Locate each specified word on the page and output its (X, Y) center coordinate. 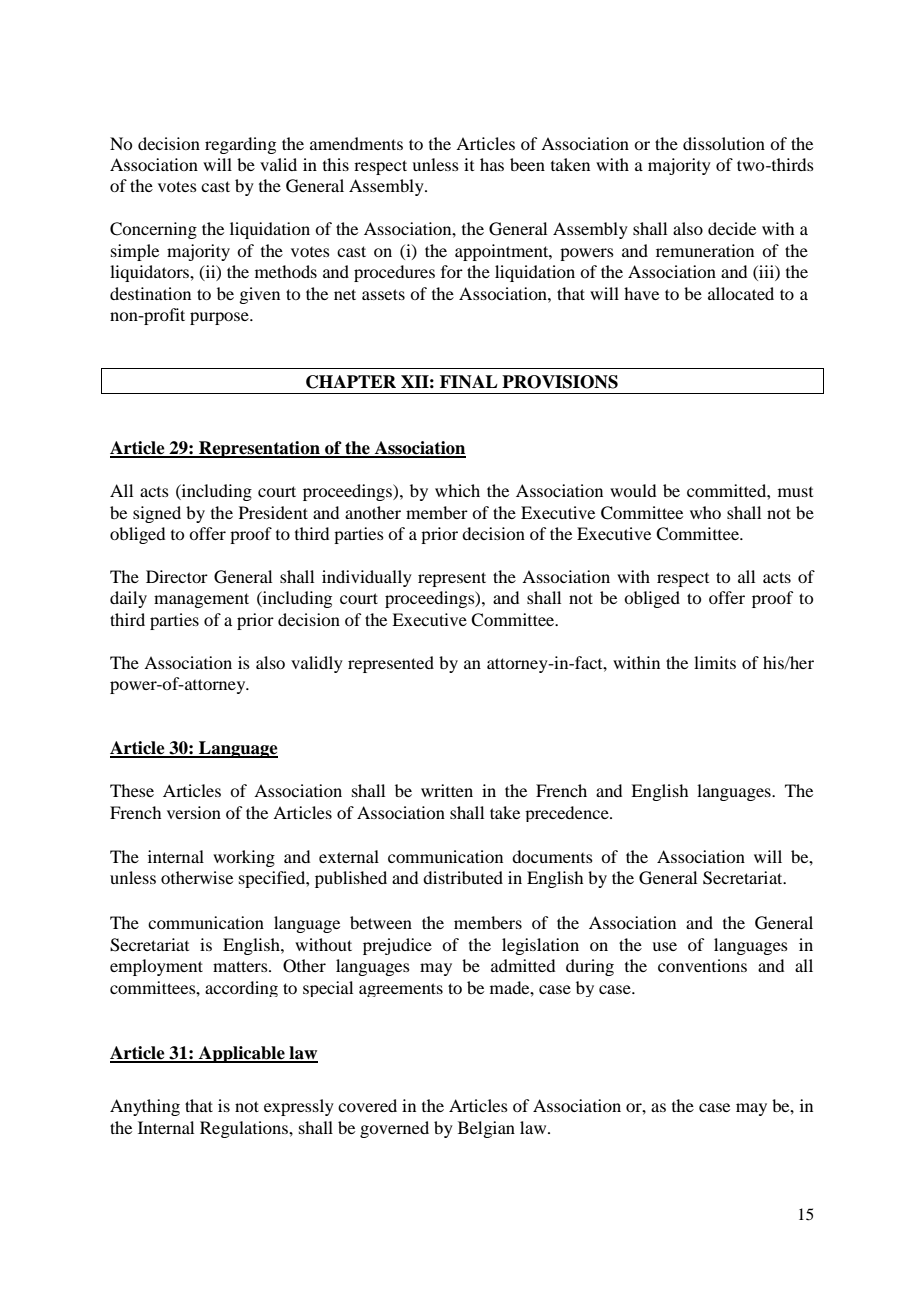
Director (177, 576)
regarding (240, 145)
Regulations (245, 1129)
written (447, 790)
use (664, 946)
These (132, 790)
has (492, 164)
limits (715, 662)
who (705, 512)
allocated (741, 293)
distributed (463, 877)
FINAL (469, 382)
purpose (220, 318)
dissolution (724, 143)
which (457, 490)
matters (241, 966)
